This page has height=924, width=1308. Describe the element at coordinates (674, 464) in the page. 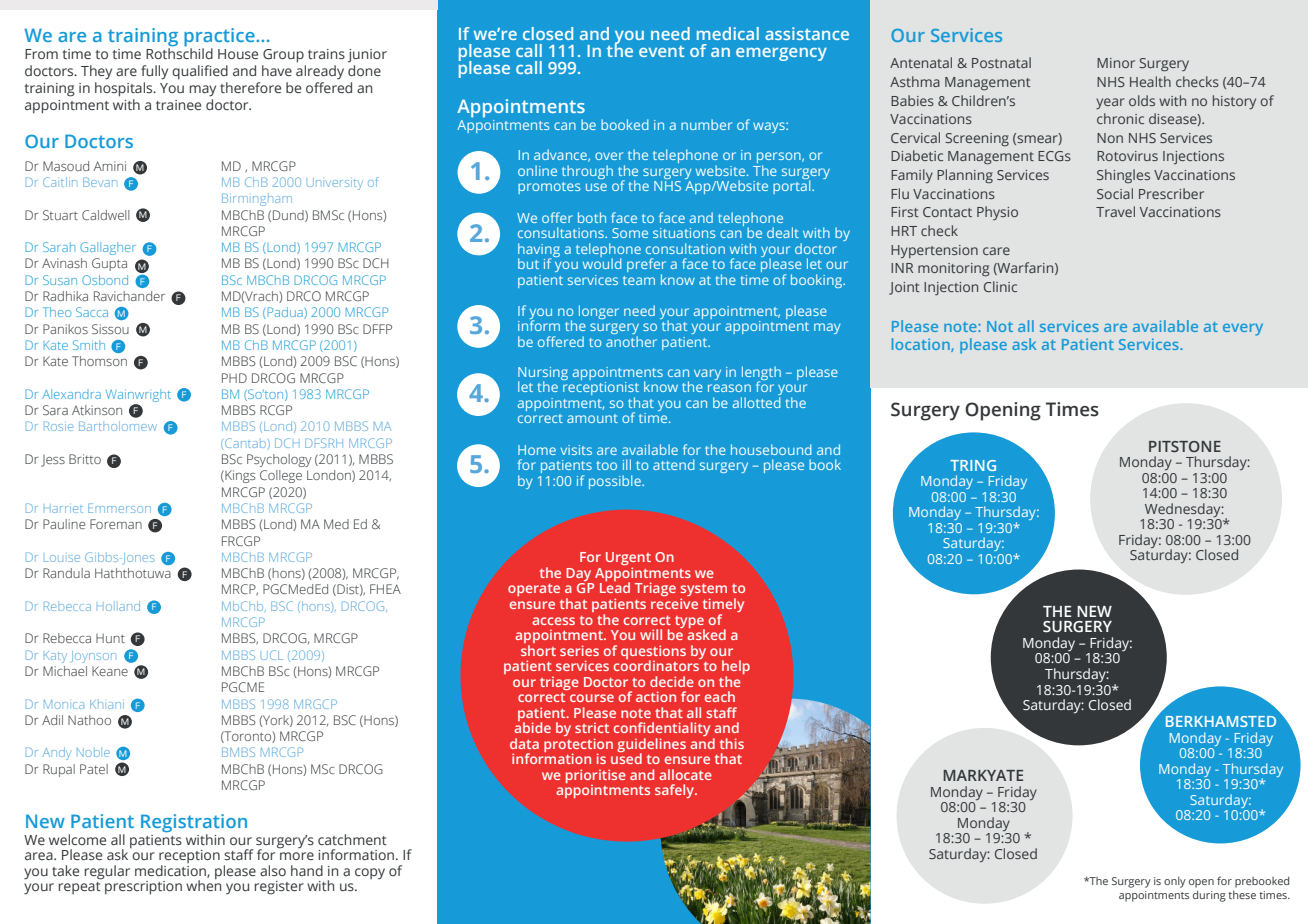

I see `attend` at that location.
